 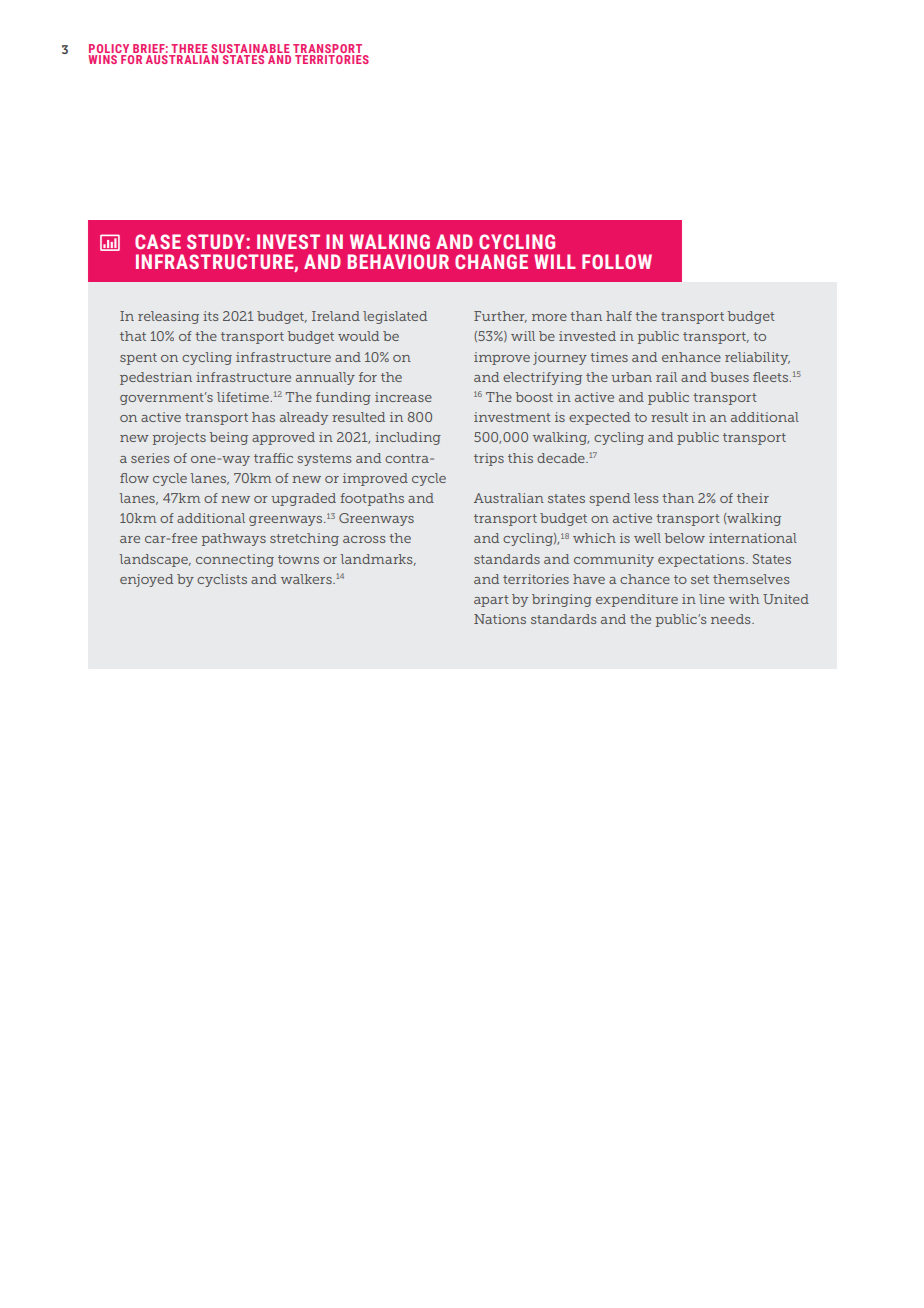 What do you see at coordinates (500, 317) in the image?
I see `Further` at bounding box center [500, 317].
